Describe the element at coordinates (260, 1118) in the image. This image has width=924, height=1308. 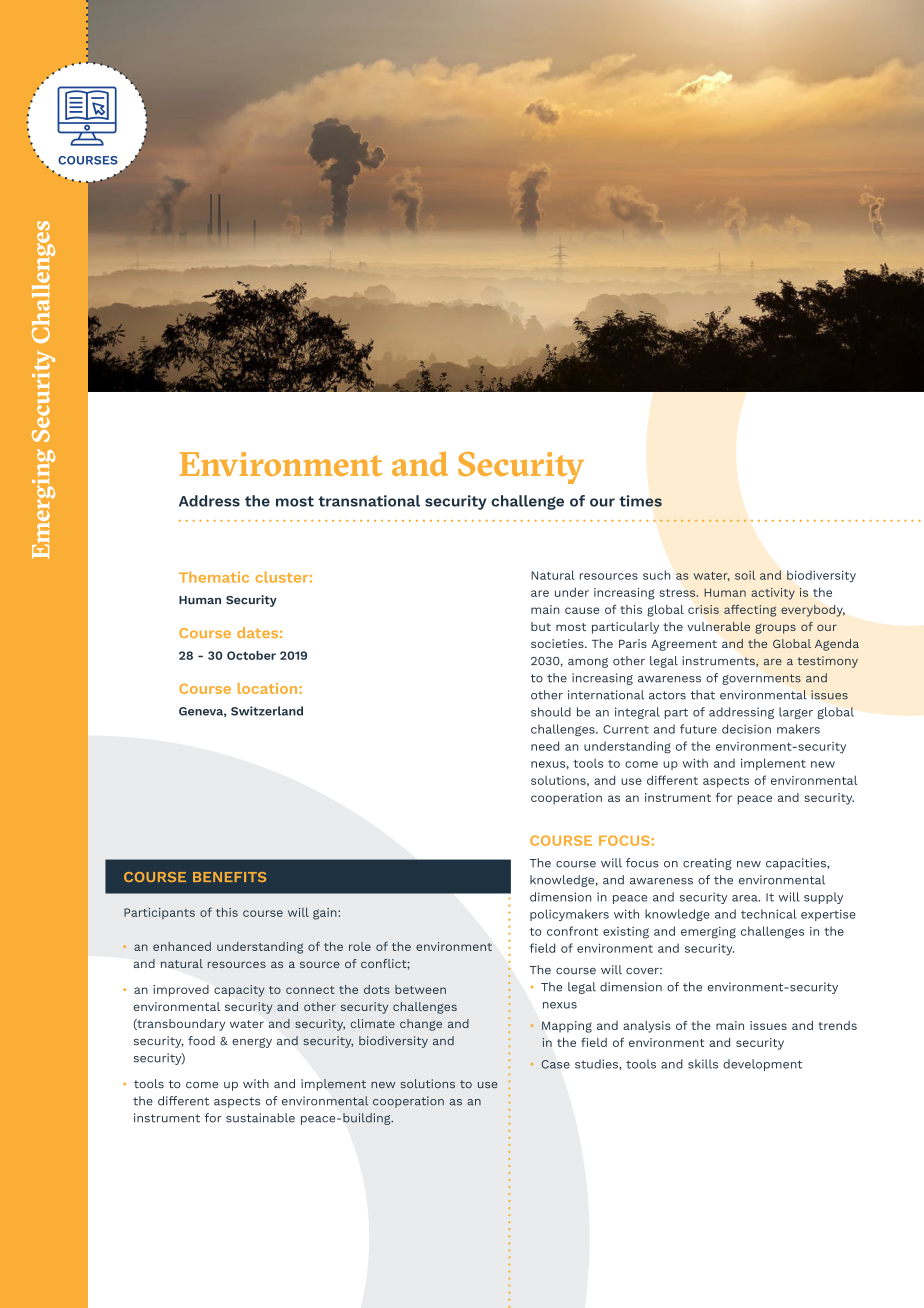
I see `sustainable` at that location.
